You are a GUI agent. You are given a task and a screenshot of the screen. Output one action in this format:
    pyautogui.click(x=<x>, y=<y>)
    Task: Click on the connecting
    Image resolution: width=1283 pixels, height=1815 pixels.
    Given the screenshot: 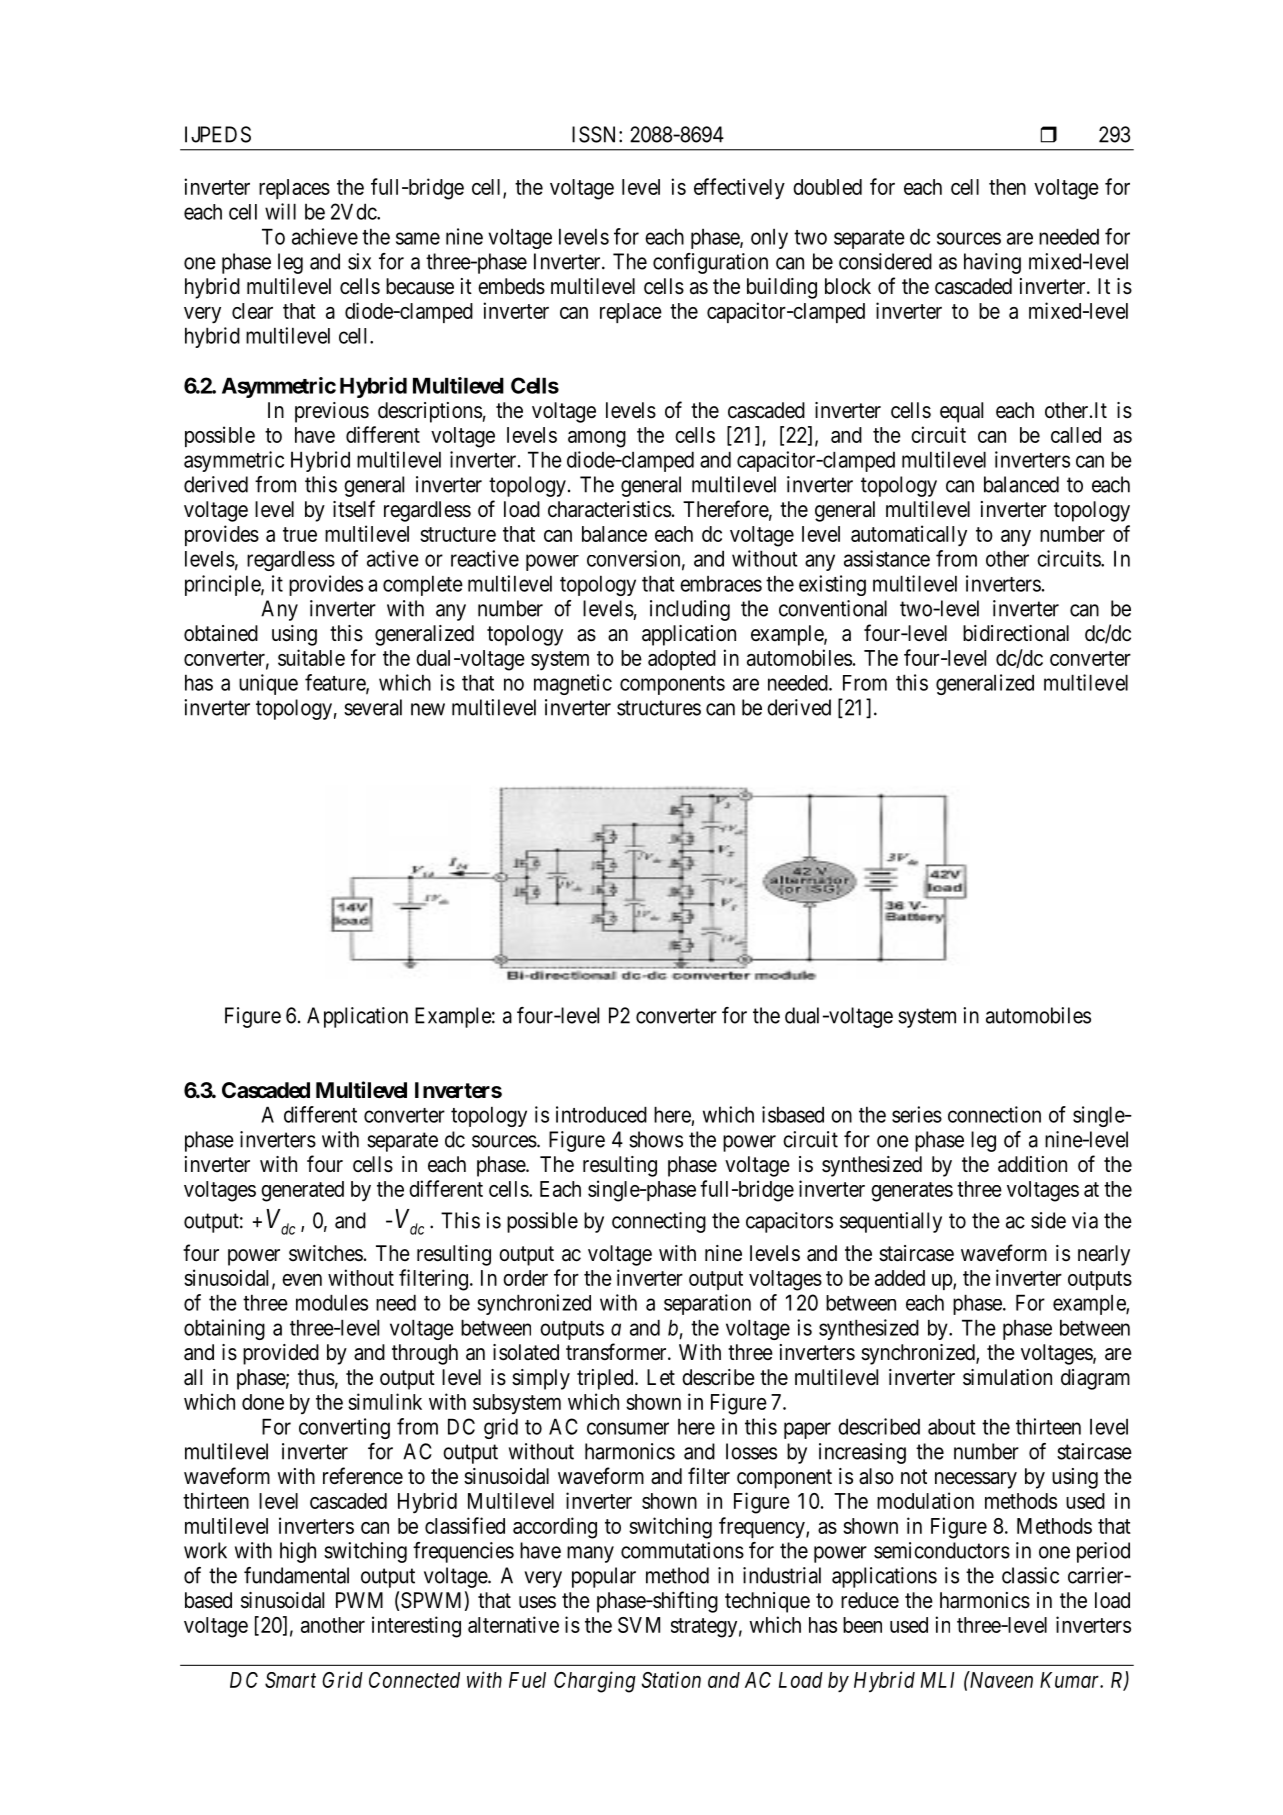 What is the action you would take?
    pyautogui.click(x=659, y=1222)
